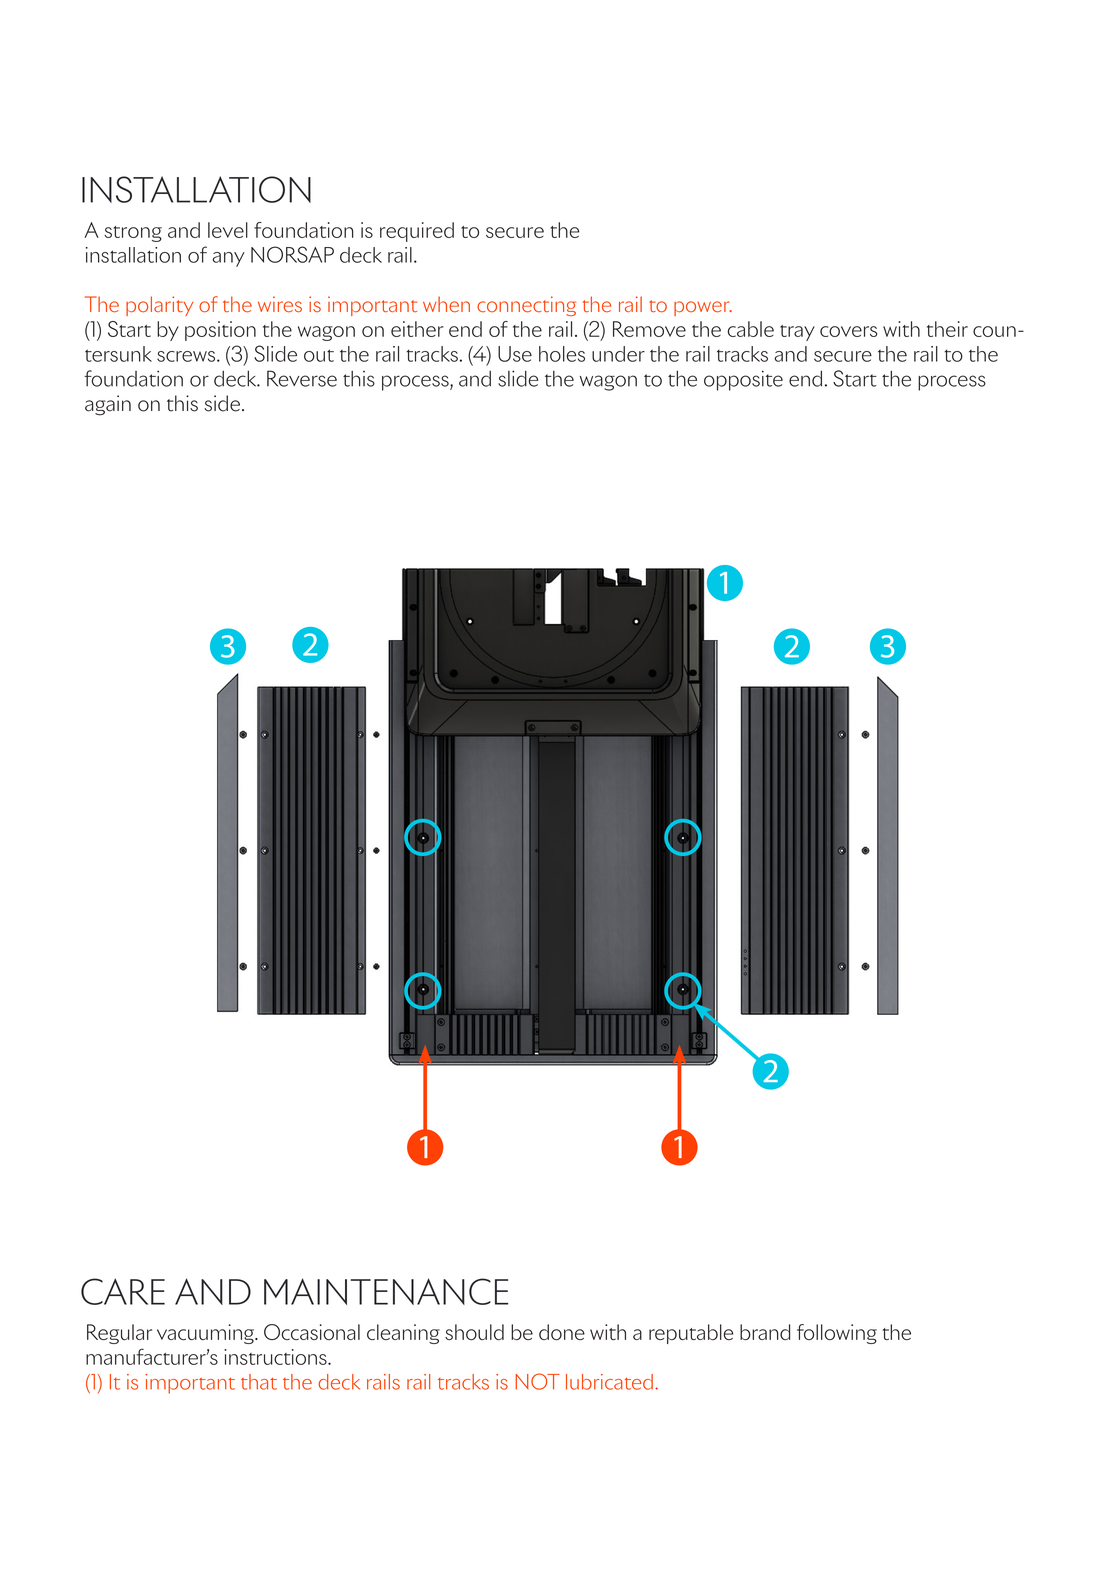  What do you see at coordinates (526, 306) in the document?
I see `connecting` at bounding box center [526, 306].
